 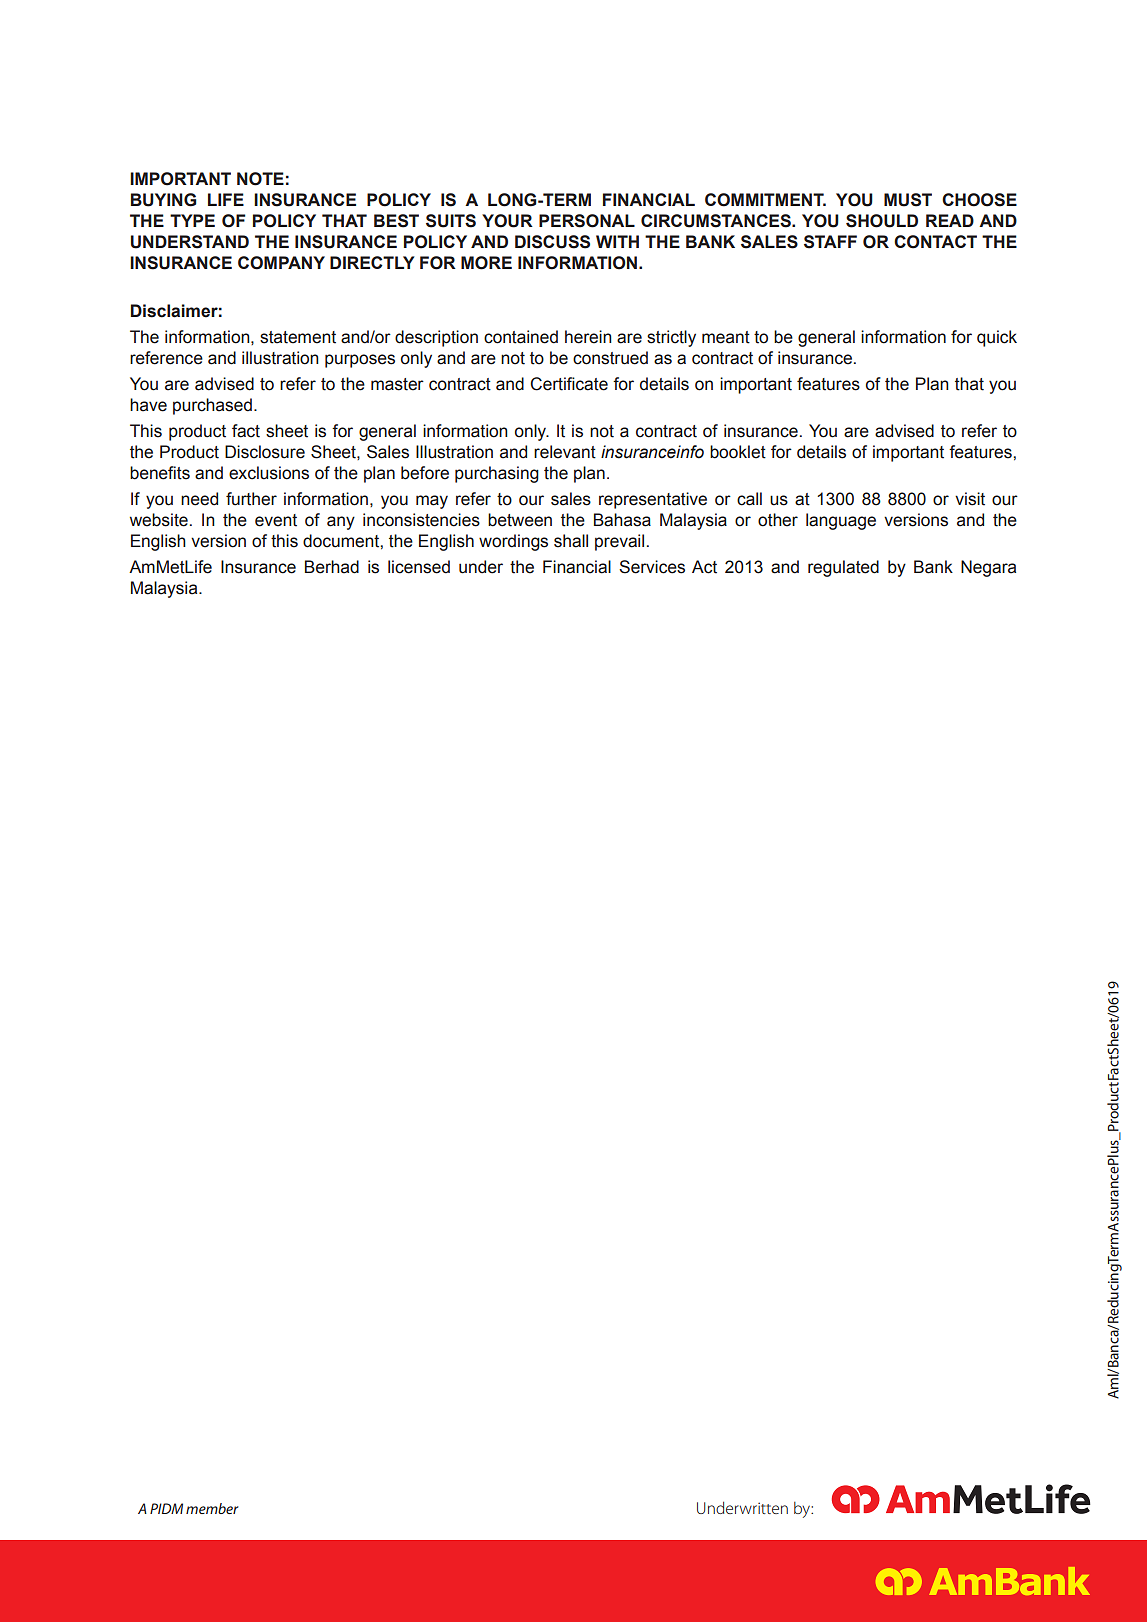 I want to click on member, so click(x=212, y=1508).
